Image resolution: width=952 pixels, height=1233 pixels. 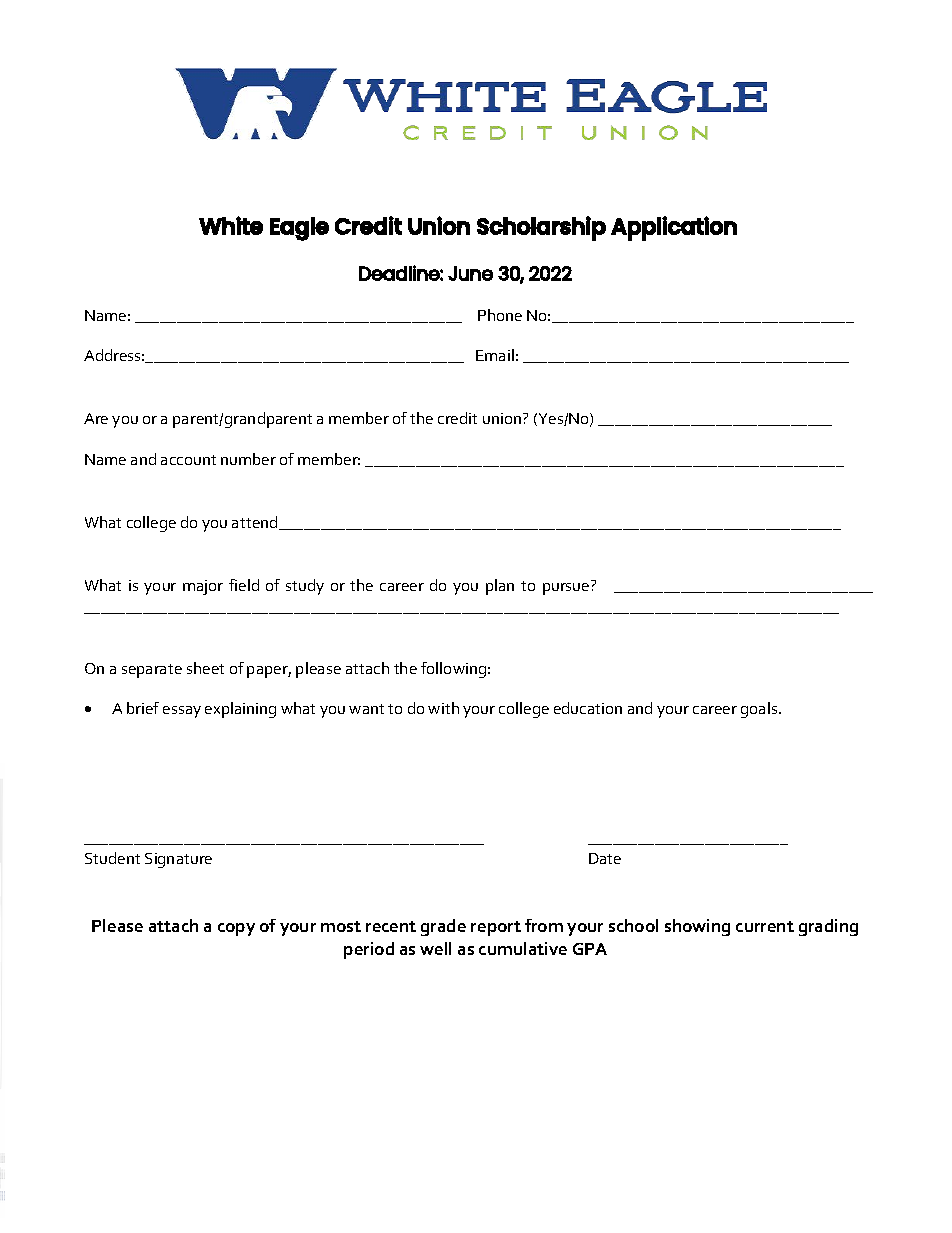 What do you see at coordinates (205, 668) in the image?
I see `sheet` at bounding box center [205, 668].
